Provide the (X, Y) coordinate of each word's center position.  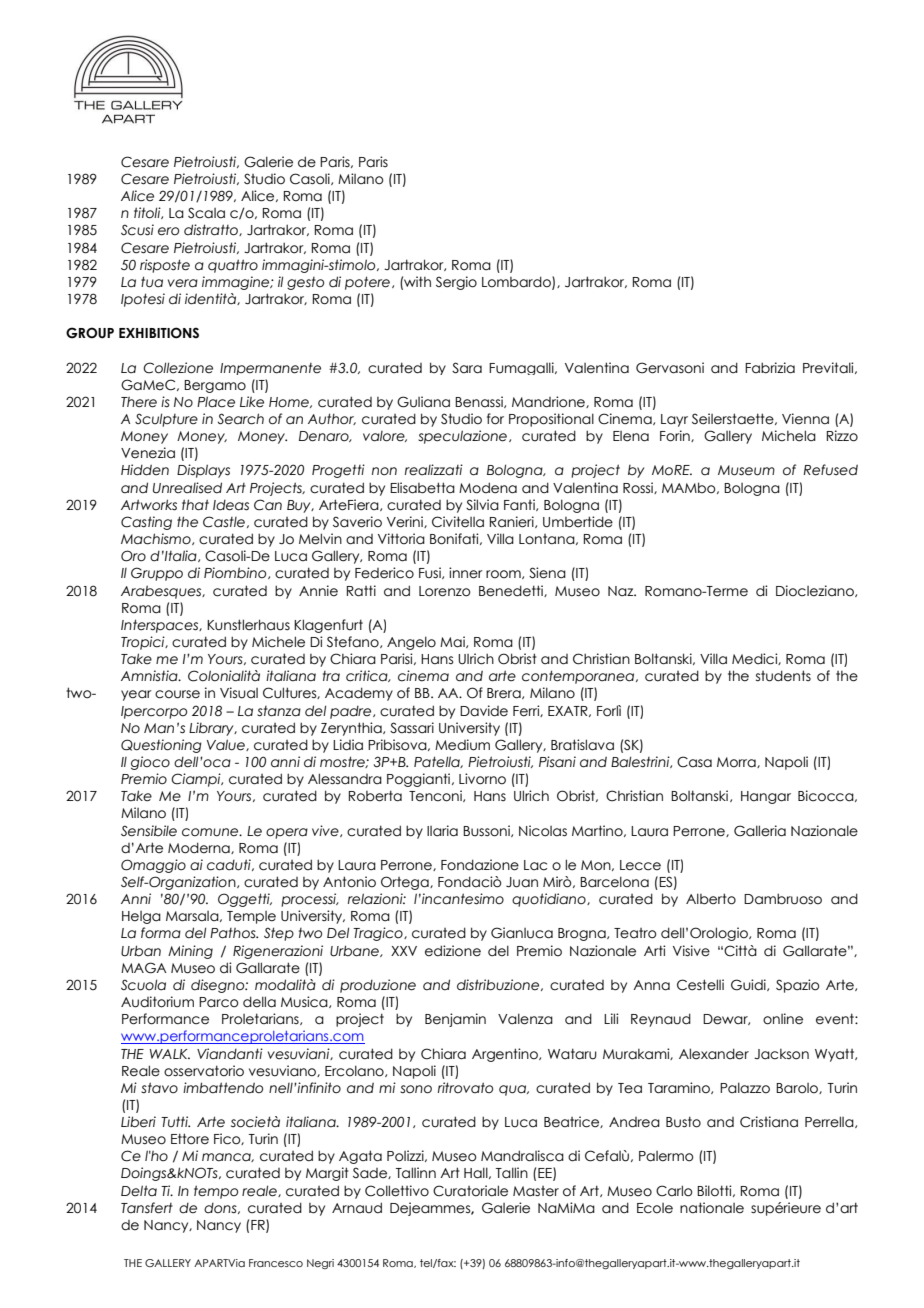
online (783, 1019)
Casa (694, 762)
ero (168, 231)
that (195, 505)
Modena (488, 488)
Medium (462, 745)
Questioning (161, 746)
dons (221, 1208)
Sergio (456, 283)
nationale (712, 1208)
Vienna (805, 419)
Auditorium (157, 1002)
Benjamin (455, 1020)
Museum (746, 470)
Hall (477, 1173)
